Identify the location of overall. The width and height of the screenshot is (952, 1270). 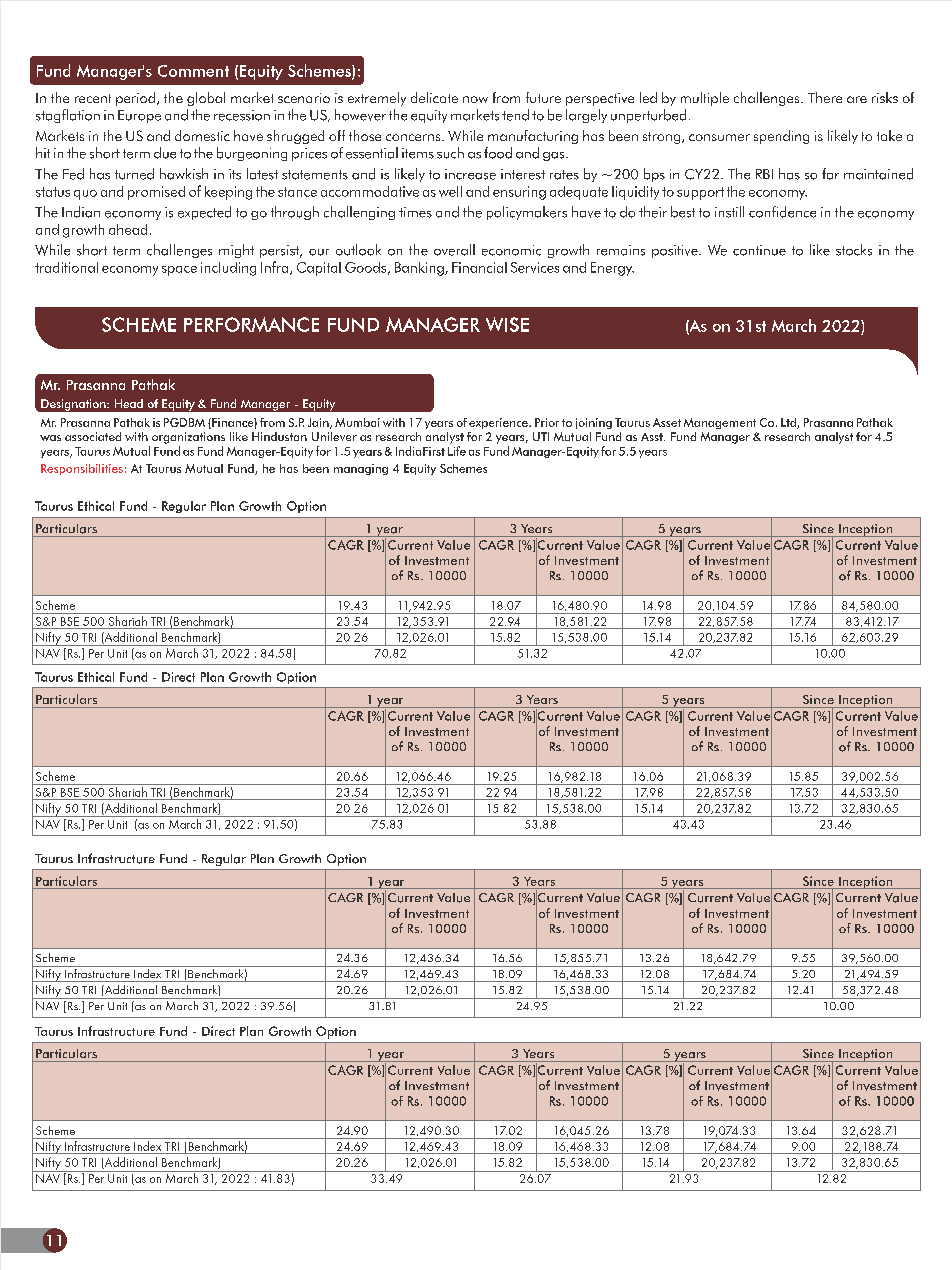
(454, 250).
